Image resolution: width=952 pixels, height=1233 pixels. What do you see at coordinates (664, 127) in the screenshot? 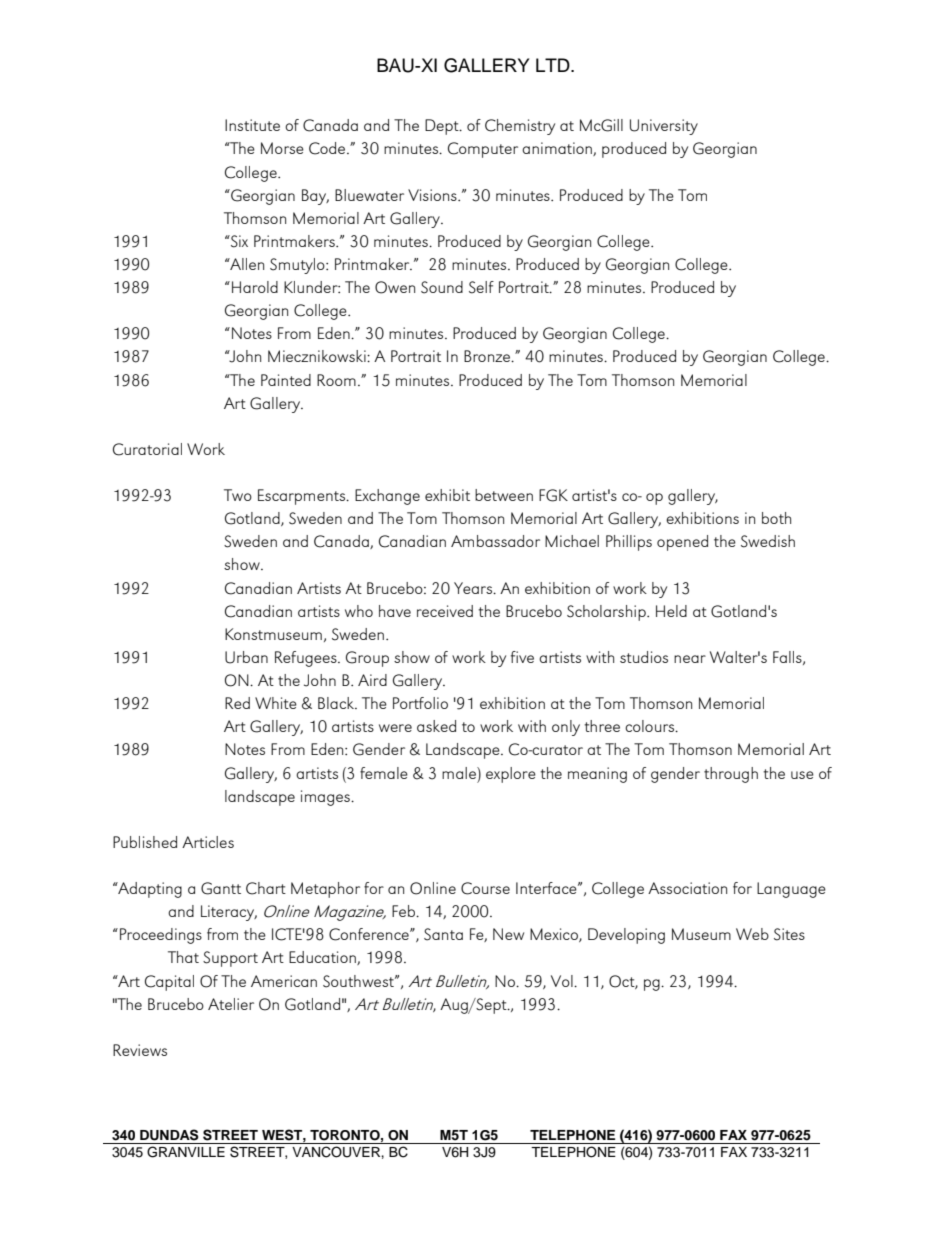
I see `University` at bounding box center [664, 127].
